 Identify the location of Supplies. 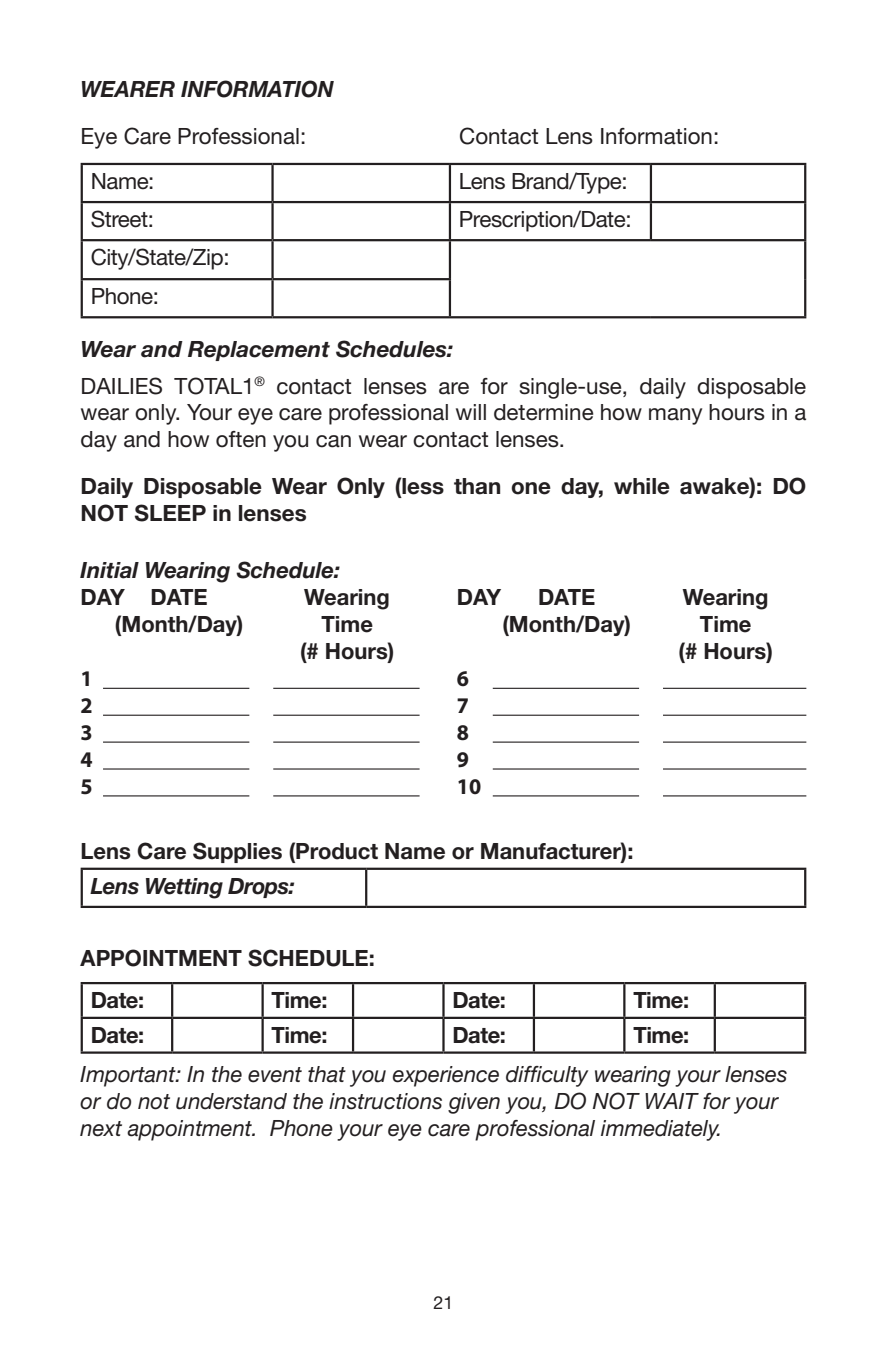
(237, 852).
